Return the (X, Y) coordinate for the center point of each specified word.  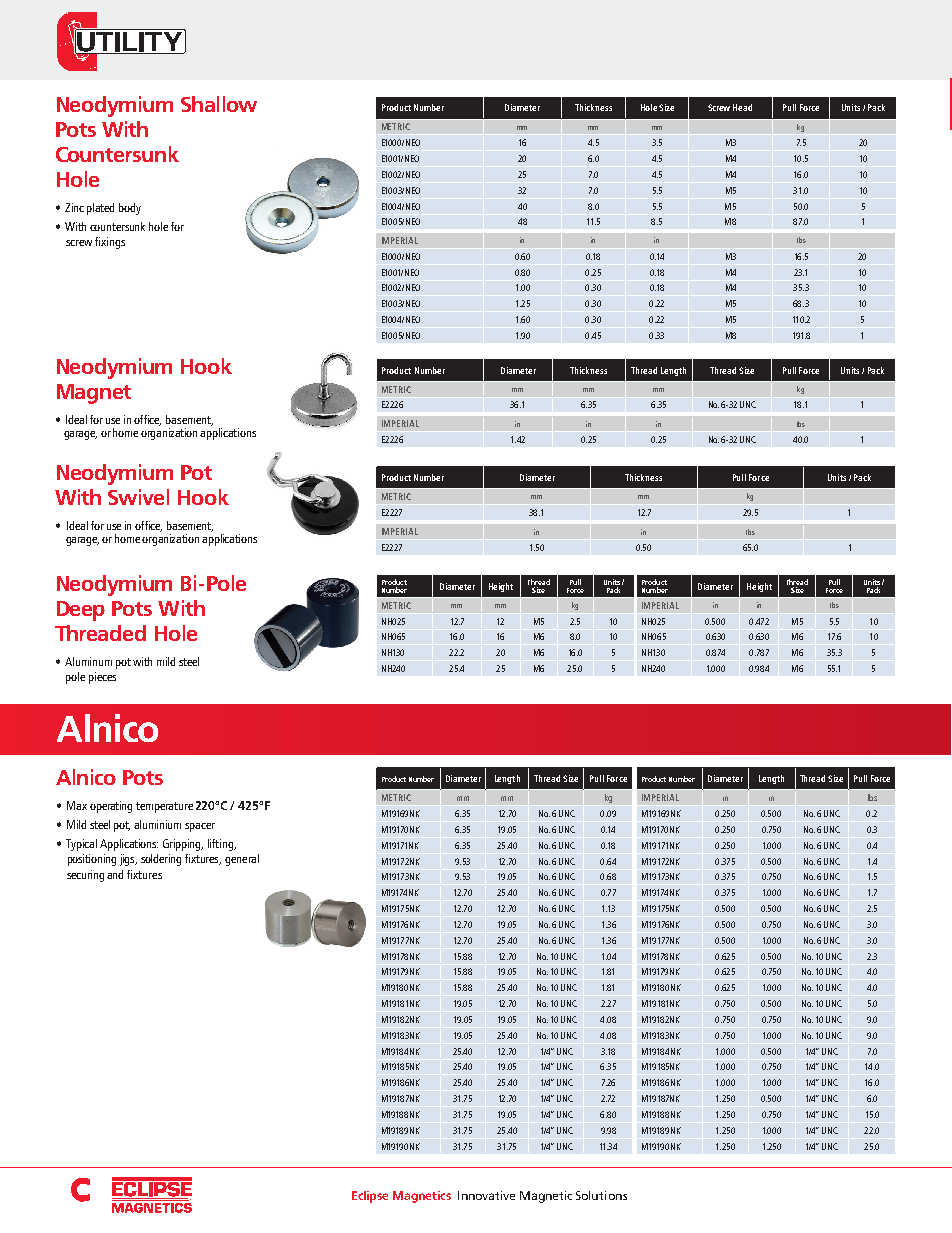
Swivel (138, 497)
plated (100, 209)
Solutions (601, 1195)
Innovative (486, 1195)
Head (742, 107)
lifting (222, 845)
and (115, 874)
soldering (161, 860)
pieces (102, 678)
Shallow (219, 104)
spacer (200, 827)
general (242, 860)
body (130, 209)
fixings (110, 243)
